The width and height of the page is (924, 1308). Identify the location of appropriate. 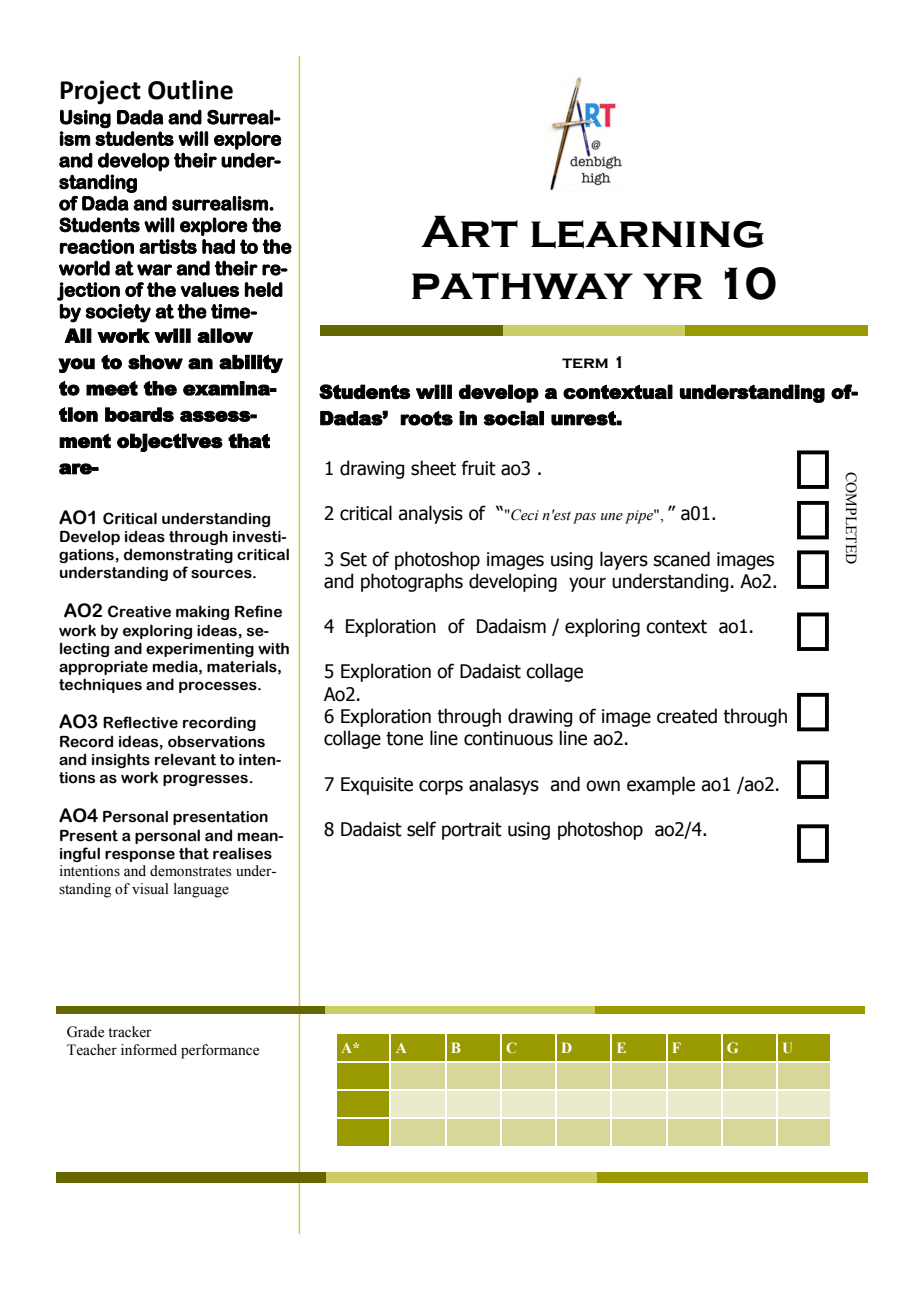
(103, 668).
